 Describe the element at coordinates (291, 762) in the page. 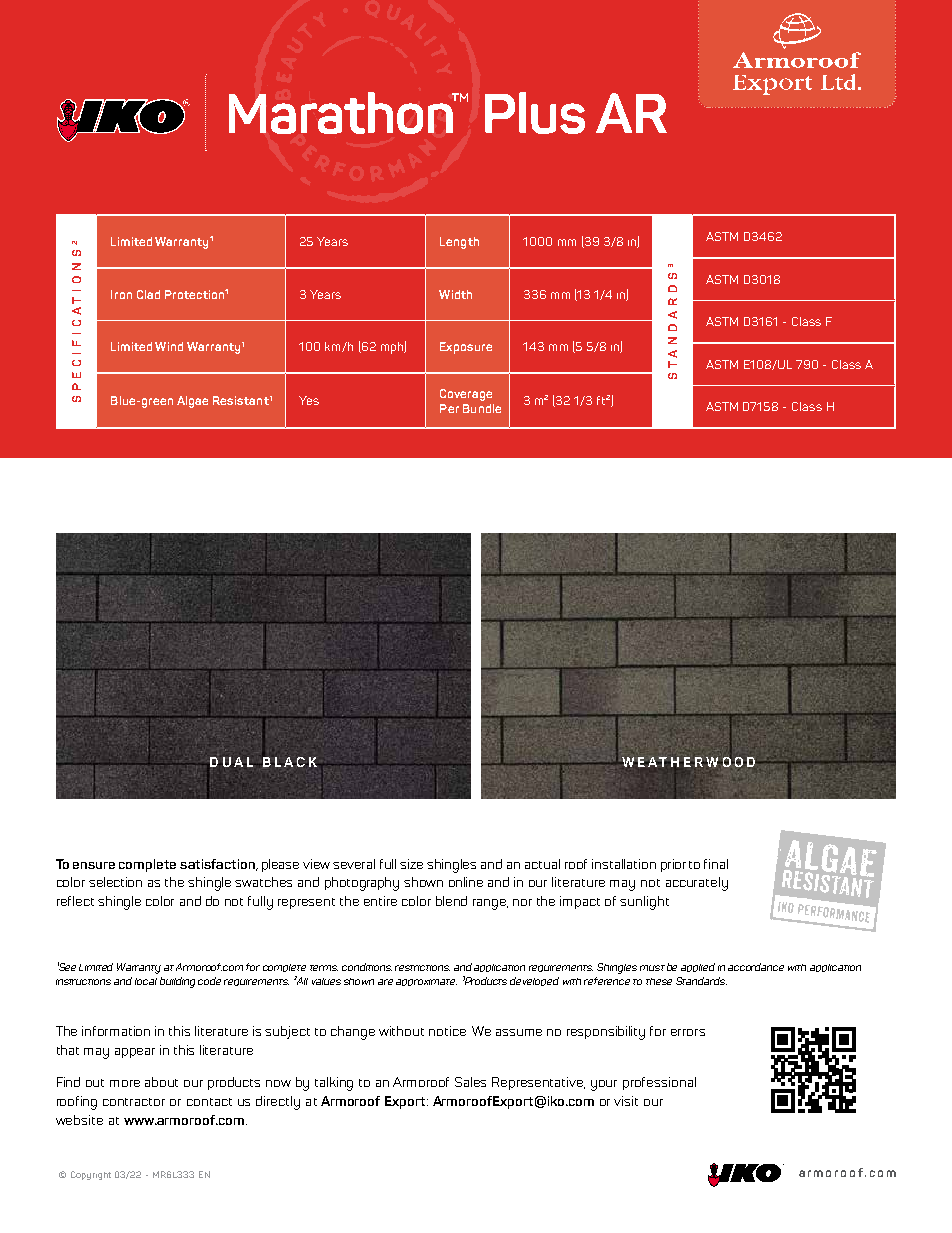

I see `BLACK` at that location.
